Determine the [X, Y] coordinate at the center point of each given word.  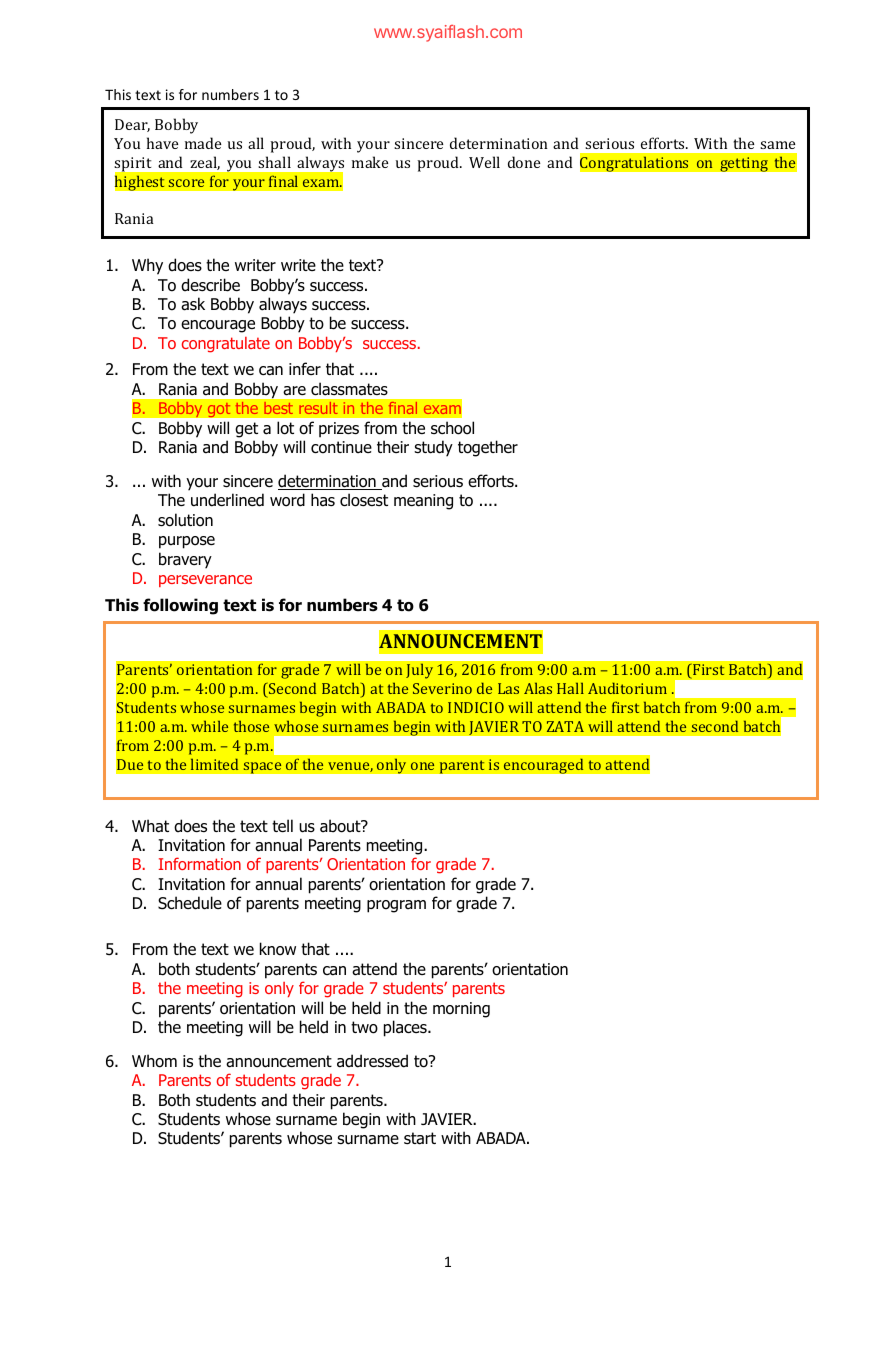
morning [461, 1010]
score [186, 183]
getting [744, 164]
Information [200, 863]
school [452, 428]
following [180, 606]
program [396, 906]
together [488, 448]
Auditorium [627, 688]
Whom [154, 1061]
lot [285, 428]
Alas [538, 688]
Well [484, 162]
